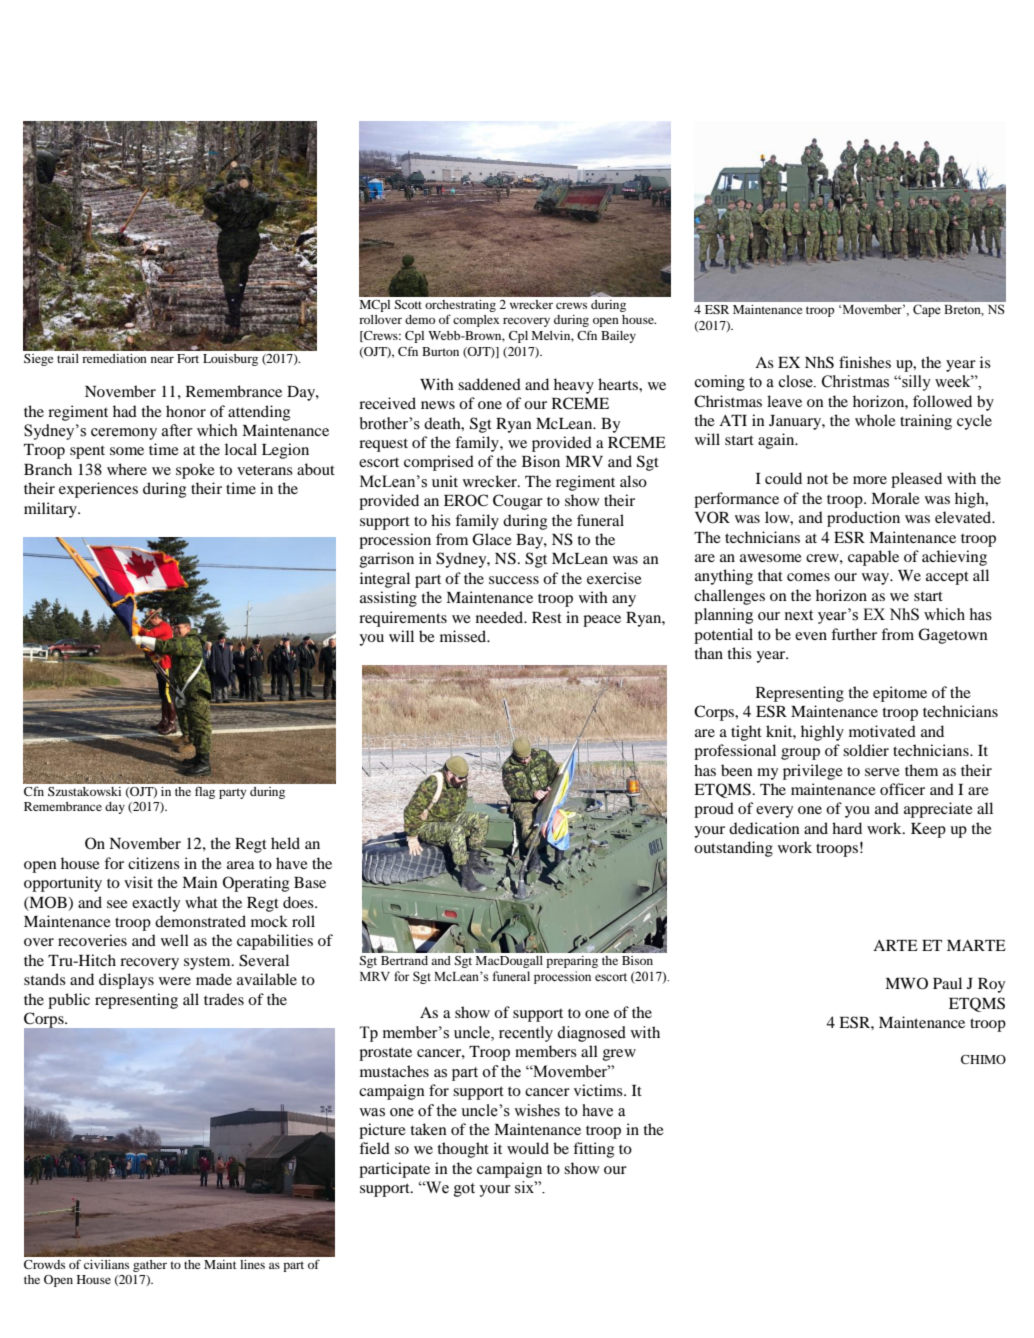  I want to click on assisting, so click(388, 599).
